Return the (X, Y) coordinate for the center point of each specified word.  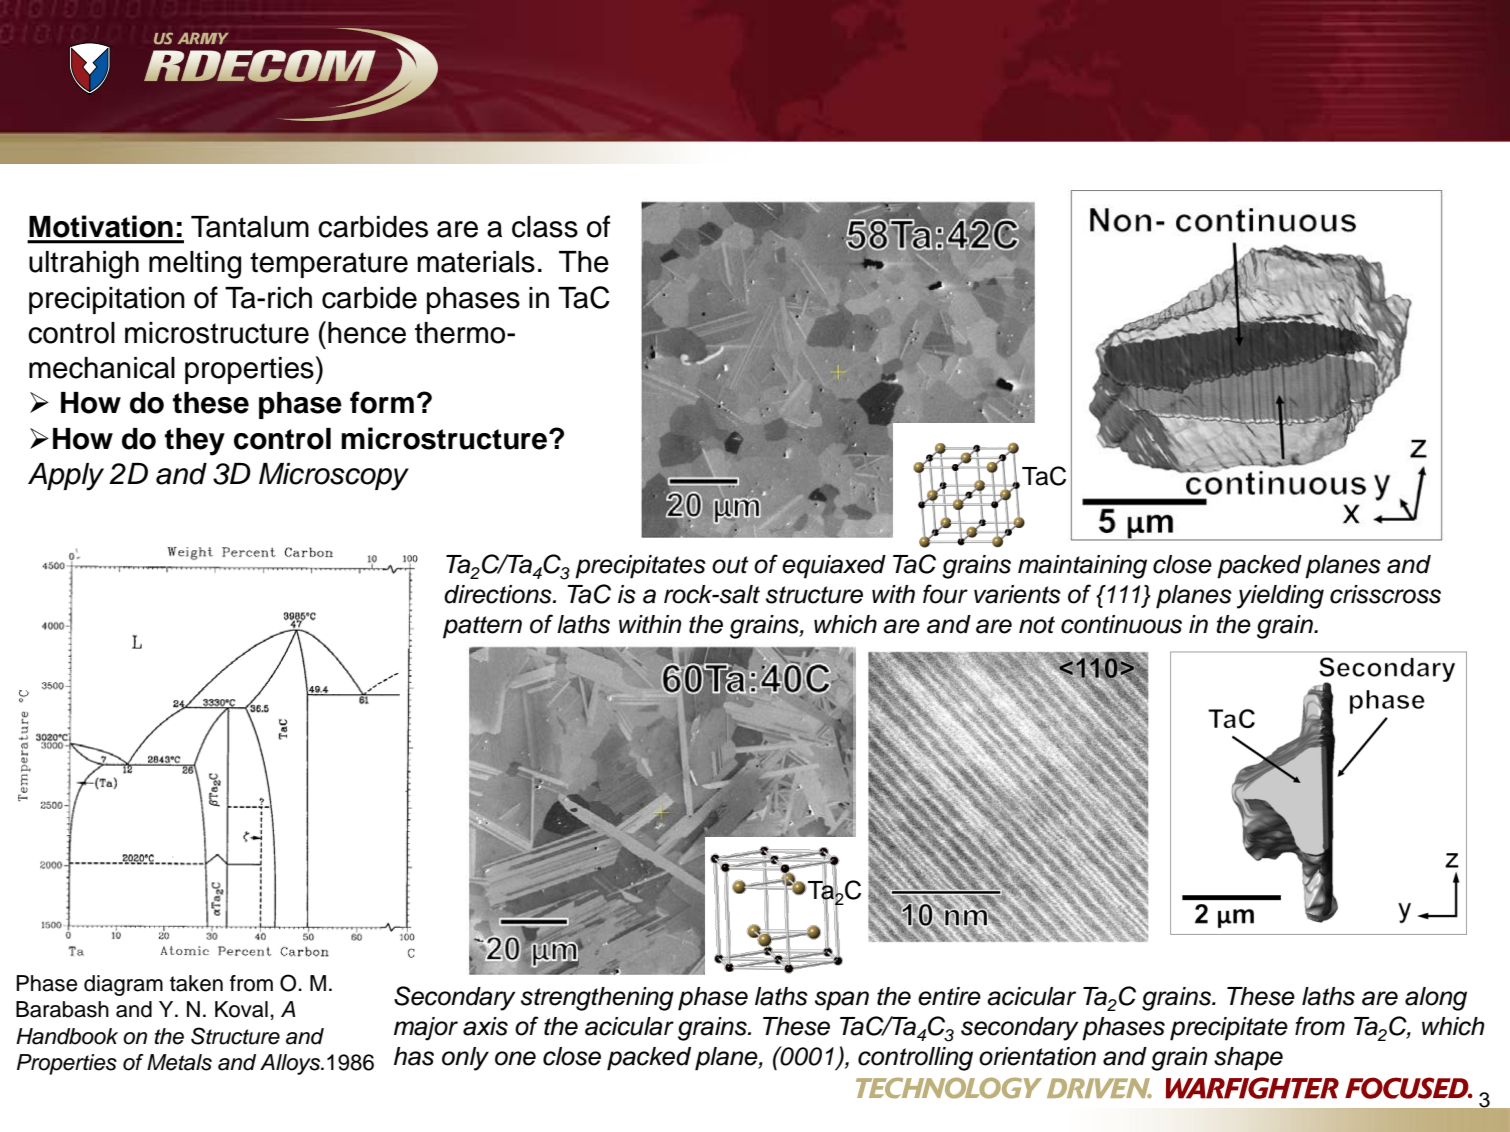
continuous (1121, 624)
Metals (179, 1062)
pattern (482, 627)
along (1436, 999)
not (1037, 625)
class (545, 227)
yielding (1280, 597)
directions (499, 594)
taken (196, 983)
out (730, 565)
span (842, 1001)
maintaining (1082, 567)
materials (476, 262)
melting (195, 265)
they (195, 442)
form (382, 402)
